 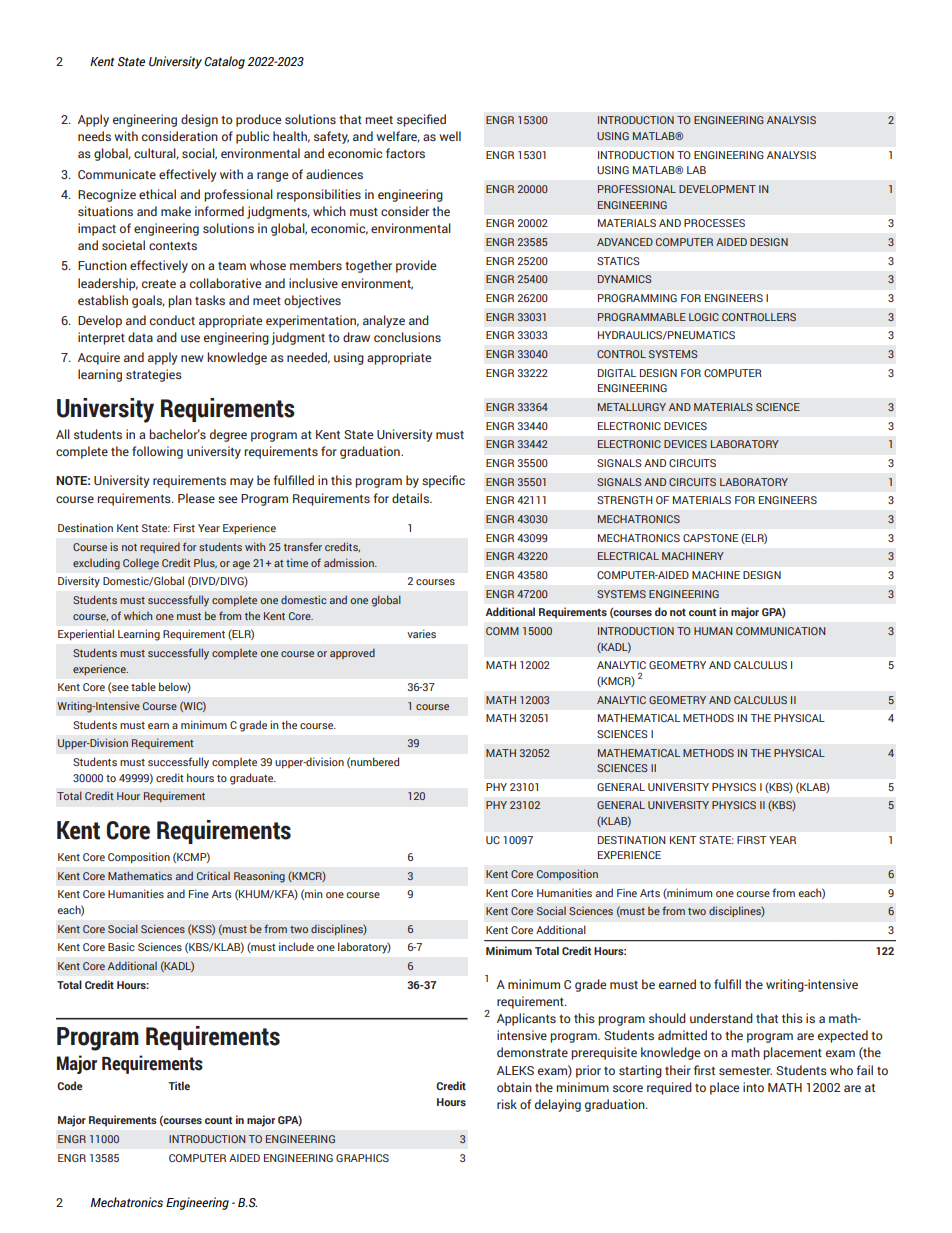 What do you see at coordinates (721, 1018) in the screenshot?
I see `understand` at bounding box center [721, 1018].
